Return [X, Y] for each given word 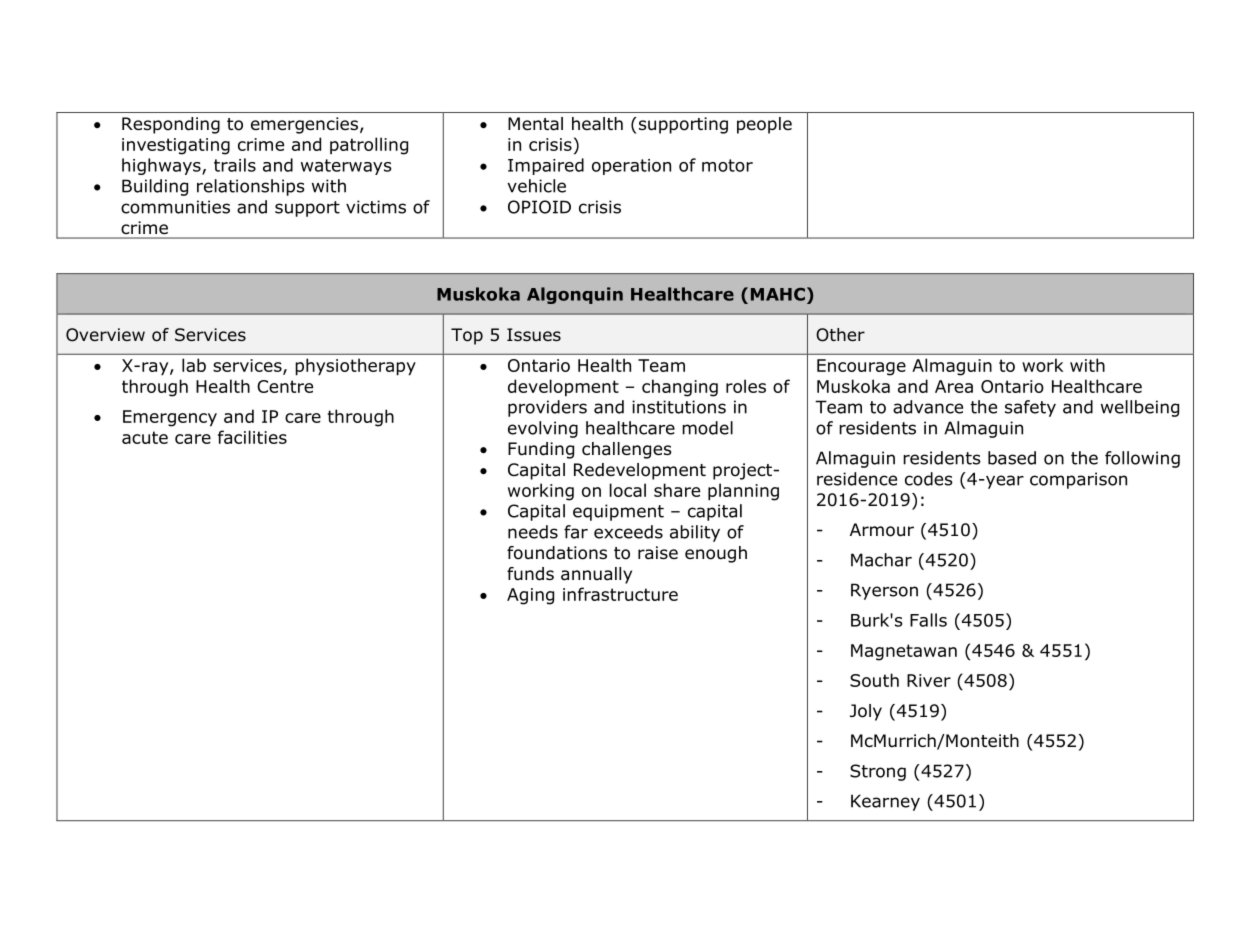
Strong [878, 772]
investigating [176, 146]
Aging [530, 596]
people [764, 125]
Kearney [885, 802]
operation [631, 167]
